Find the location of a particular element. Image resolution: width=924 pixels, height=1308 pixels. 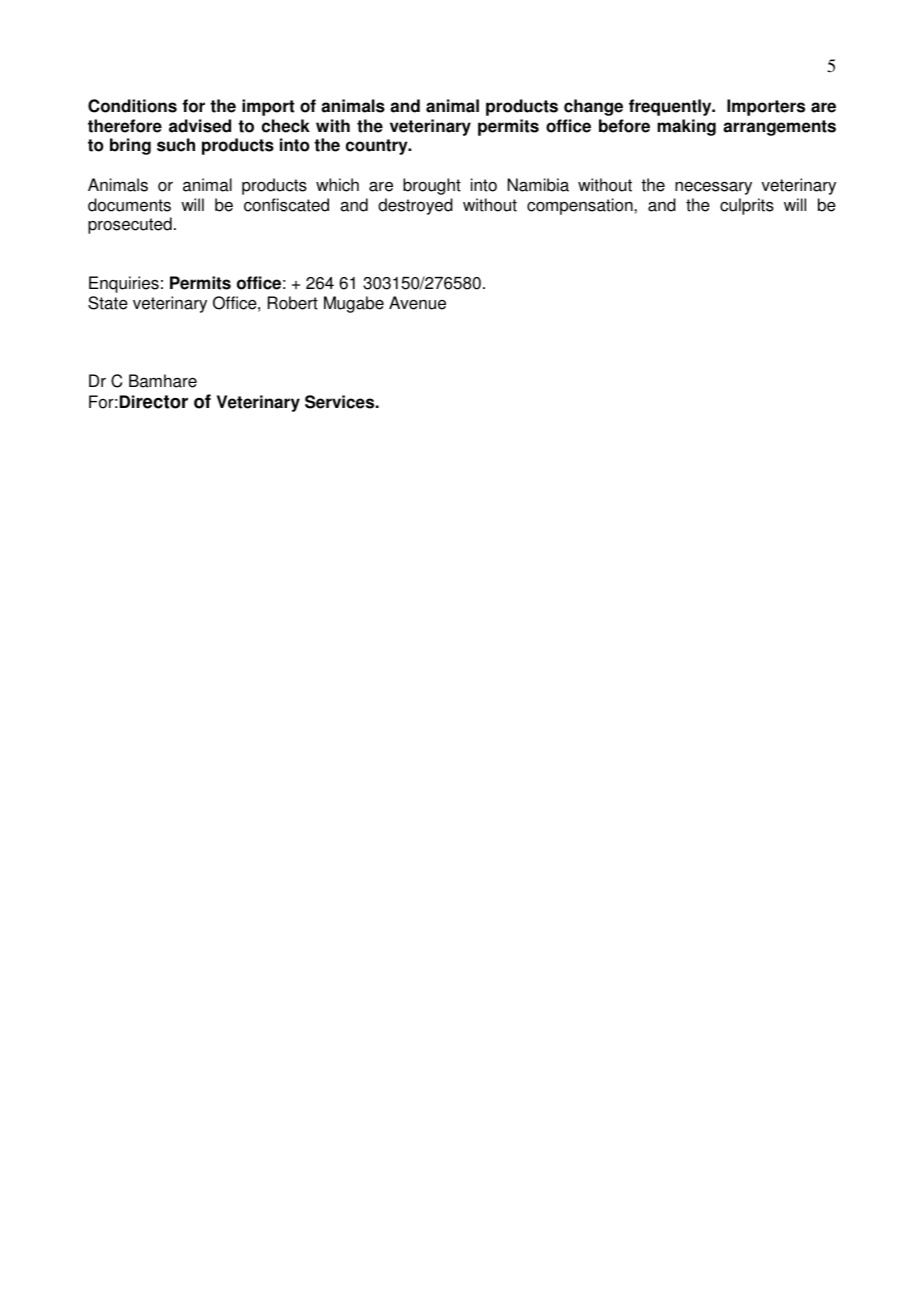

such is located at coordinates (176, 145).
